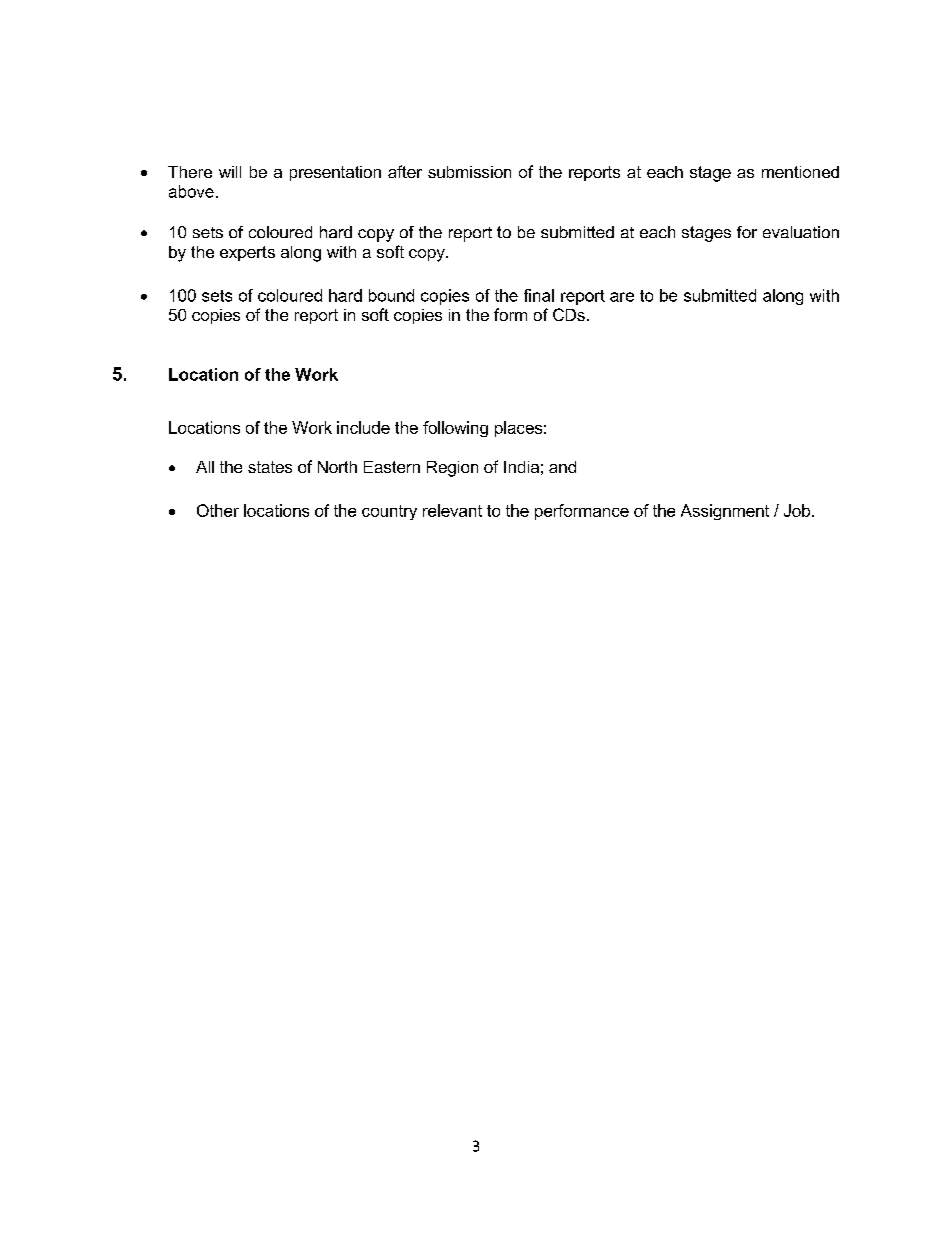 The height and width of the page is (1233, 952). Describe the element at coordinates (391, 295) in the page. I see `bound` at that location.
